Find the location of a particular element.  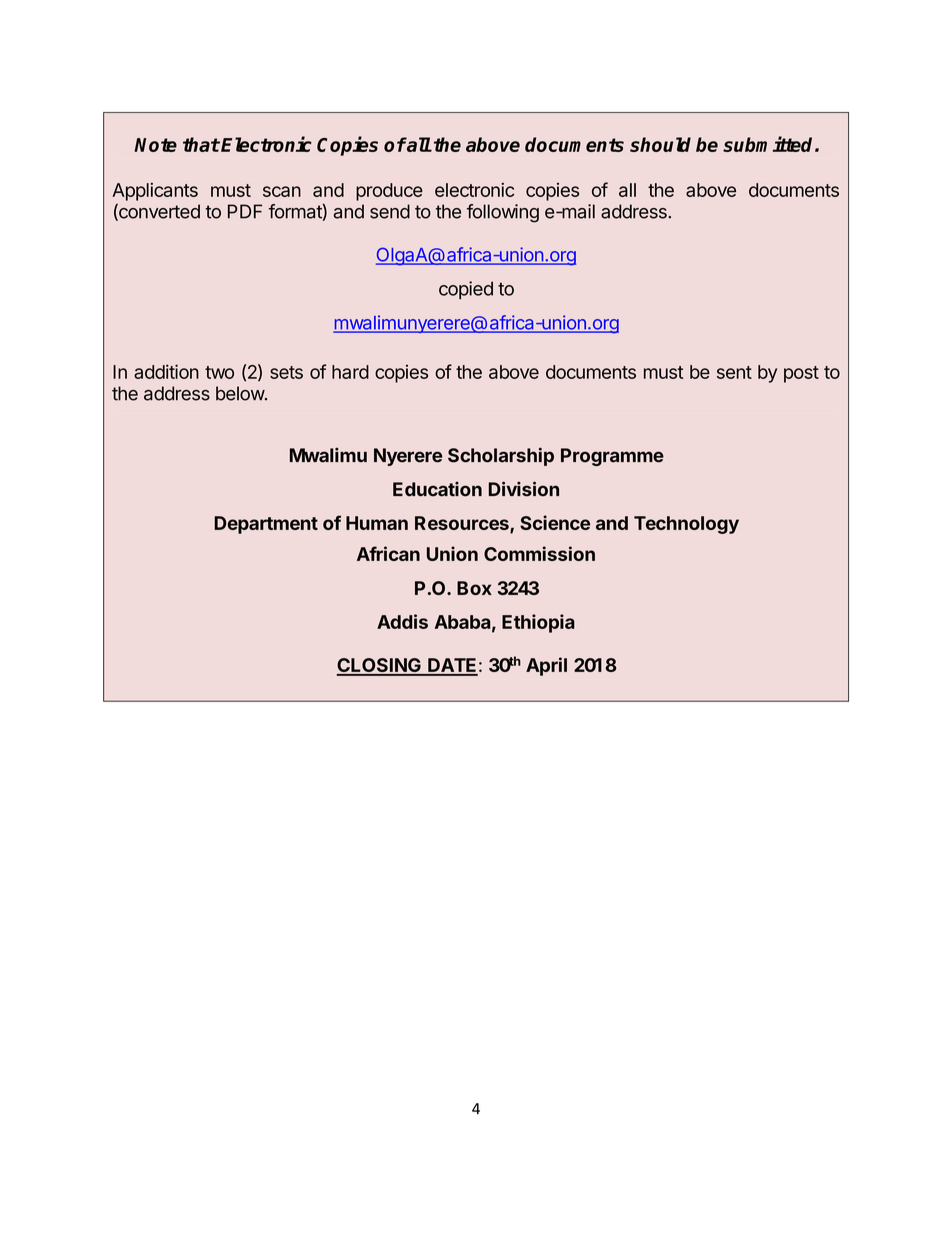

Department is located at coordinates (266, 525).
